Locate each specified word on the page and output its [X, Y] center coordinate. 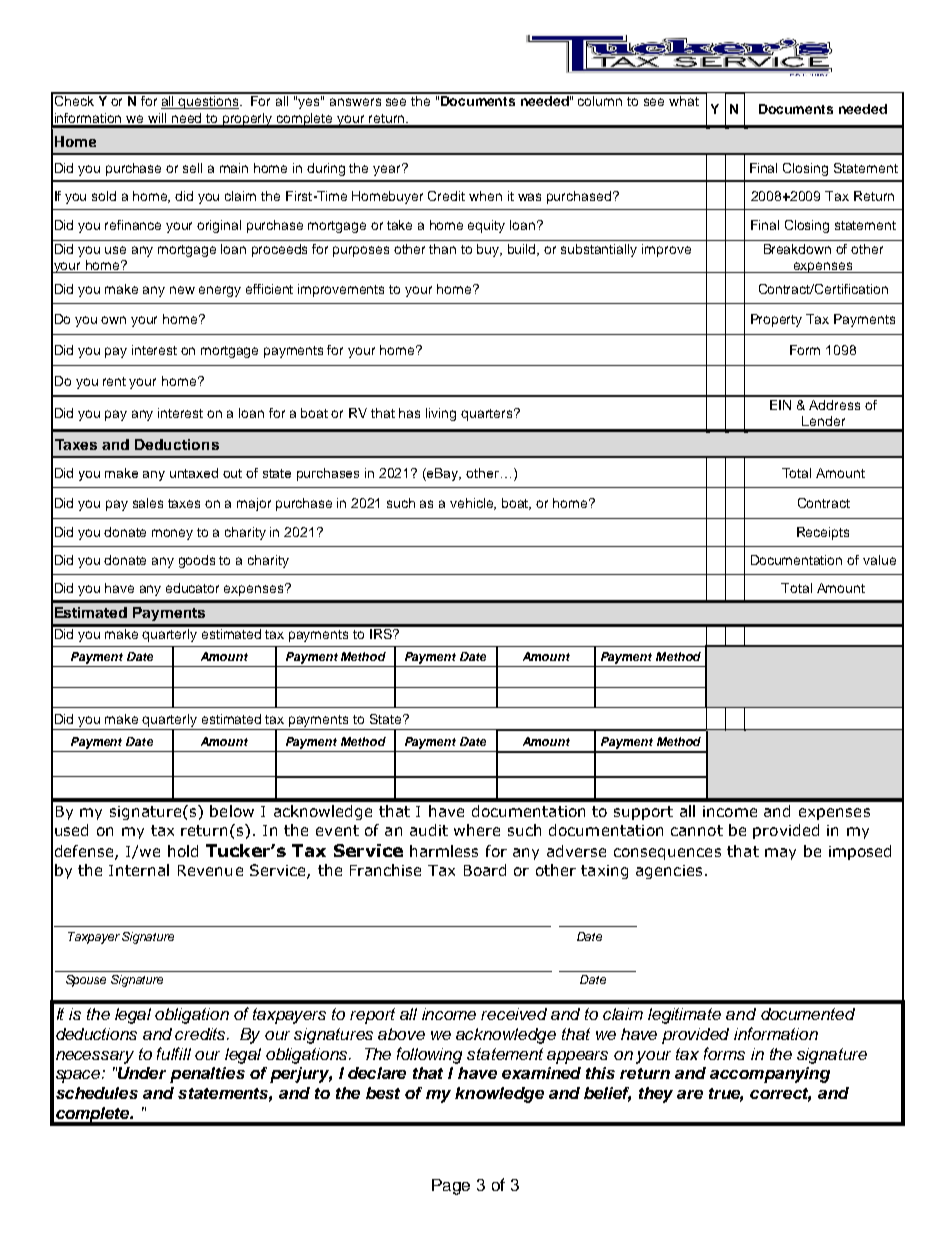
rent [114, 381]
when [485, 196]
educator [192, 588]
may [780, 854]
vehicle [473, 504]
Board [485, 870]
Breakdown [797, 249]
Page [451, 1187]
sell [192, 168]
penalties [207, 1075]
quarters [488, 415]
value [879, 560]
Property [776, 320]
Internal [139, 870]
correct [780, 1095]
